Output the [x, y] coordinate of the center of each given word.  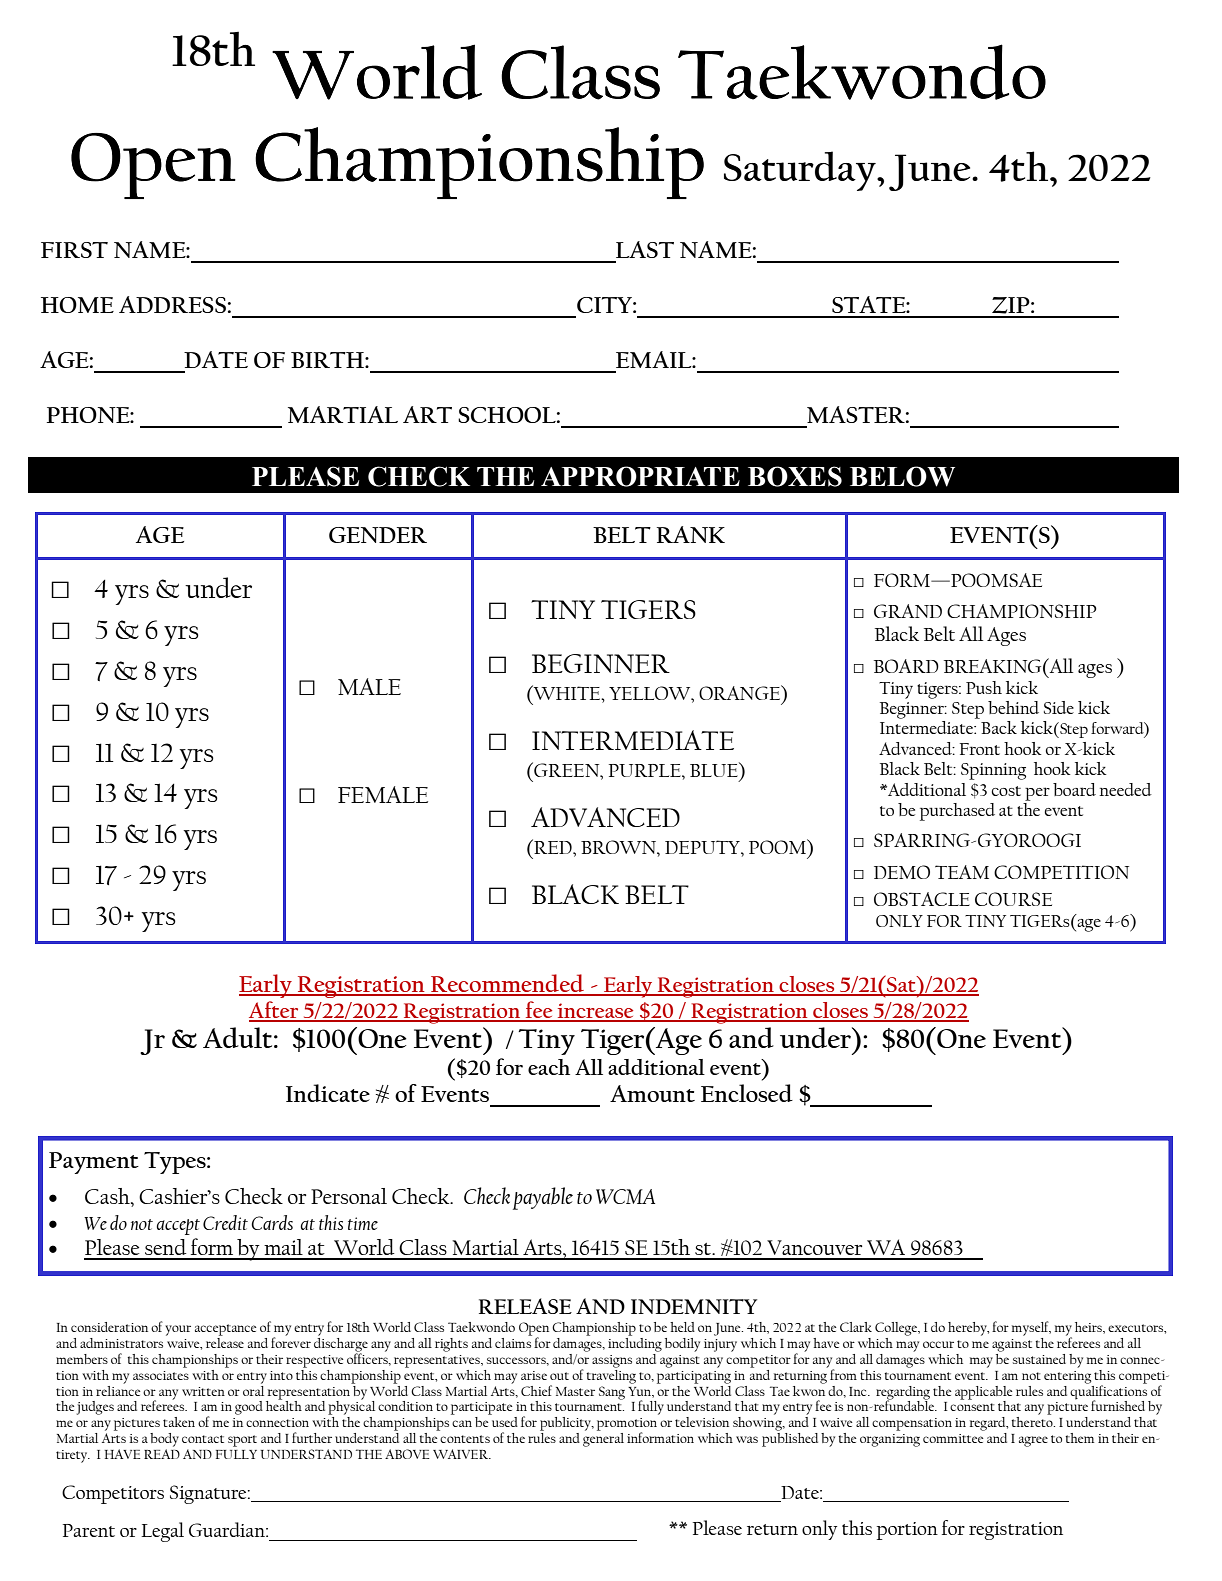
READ [162, 1454]
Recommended [507, 984]
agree [1033, 1441]
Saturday [801, 171]
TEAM [962, 872]
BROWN [619, 847]
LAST [645, 249]
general [603, 1438]
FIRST [74, 250]
